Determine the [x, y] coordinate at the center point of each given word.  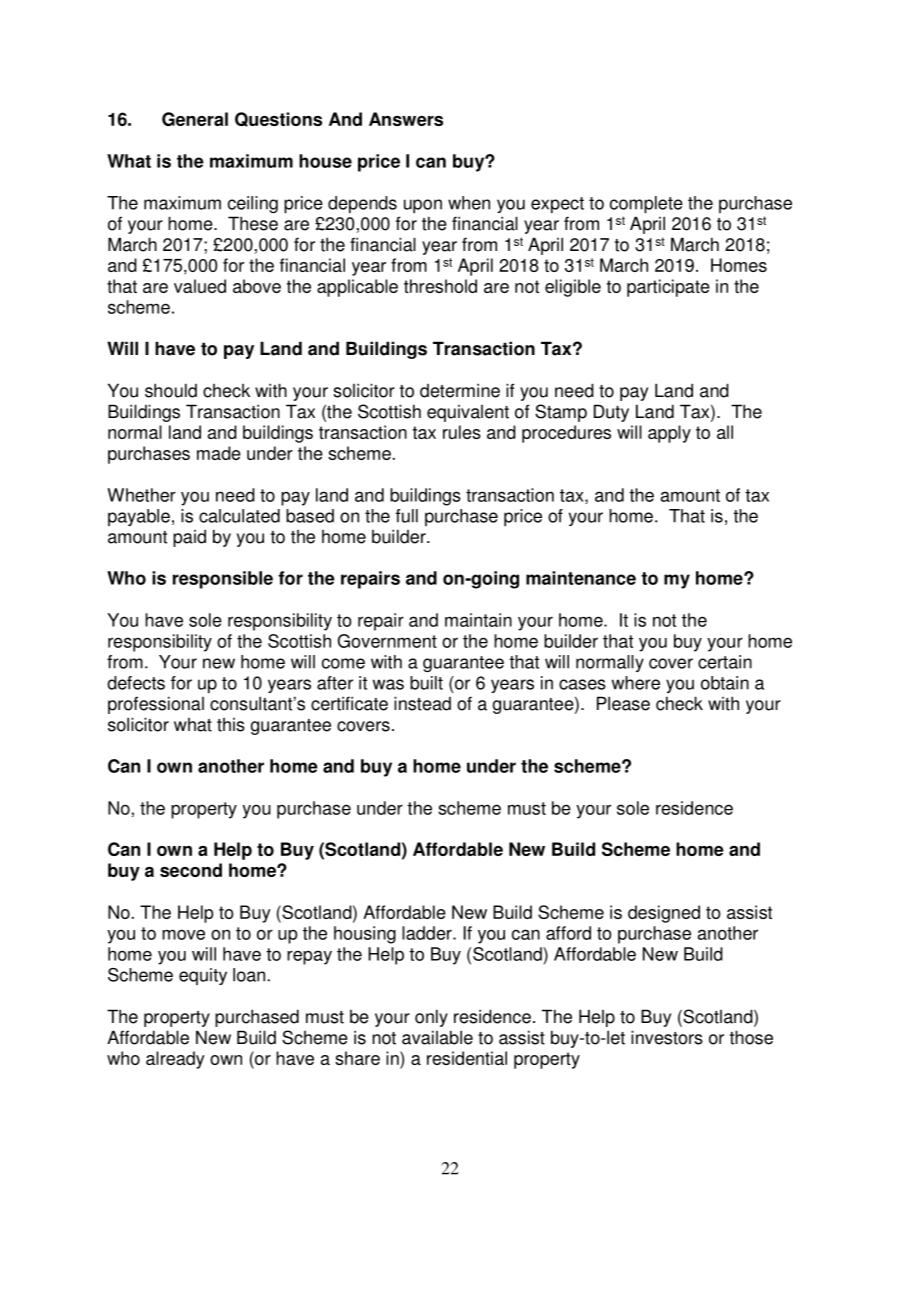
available [437, 1037]
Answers [406, 119]
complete [646, 205]
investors [667, 1037]
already [175, 1060]
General [195, 119]
